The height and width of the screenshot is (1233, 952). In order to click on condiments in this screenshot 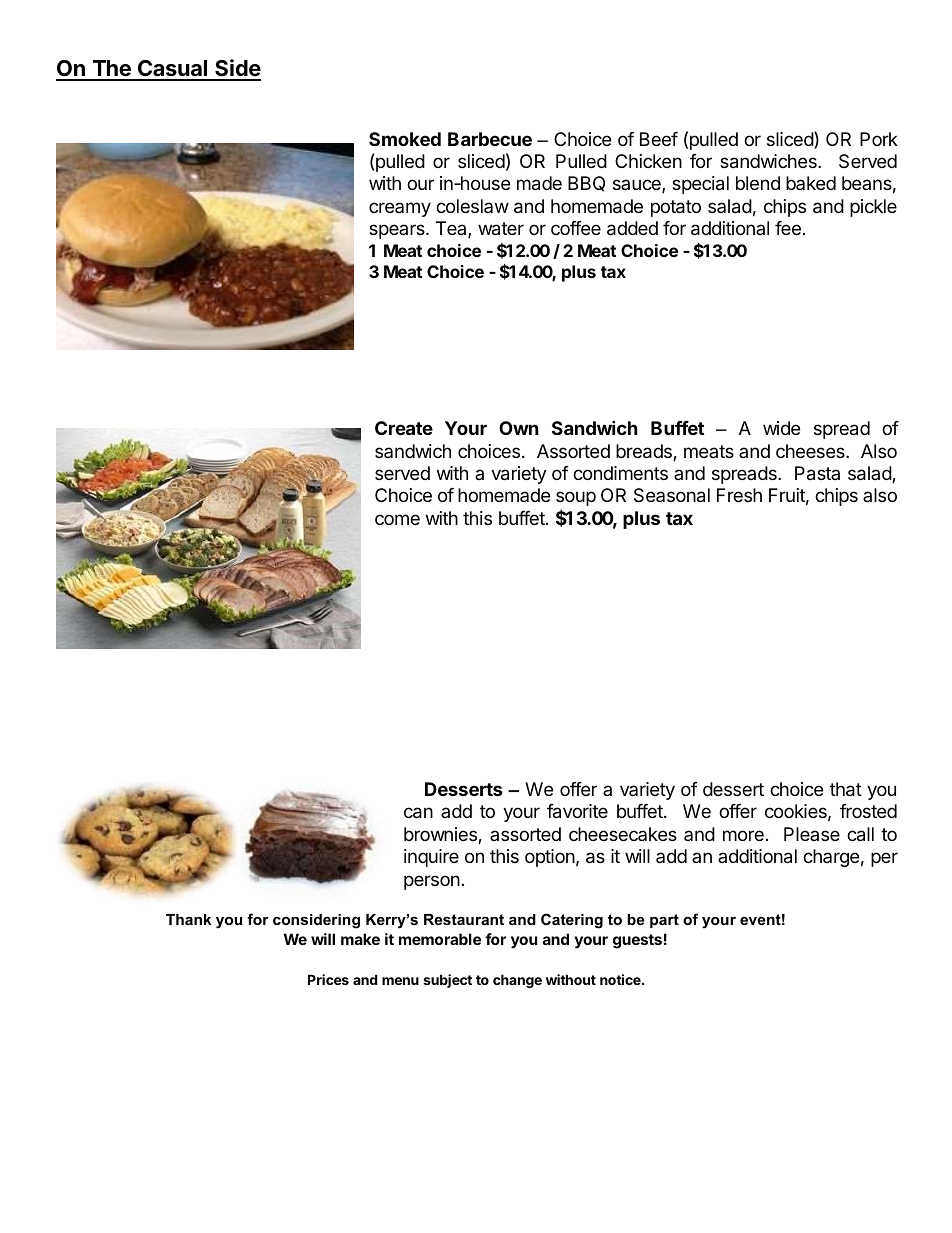, I will do `click(620, 473)`.
